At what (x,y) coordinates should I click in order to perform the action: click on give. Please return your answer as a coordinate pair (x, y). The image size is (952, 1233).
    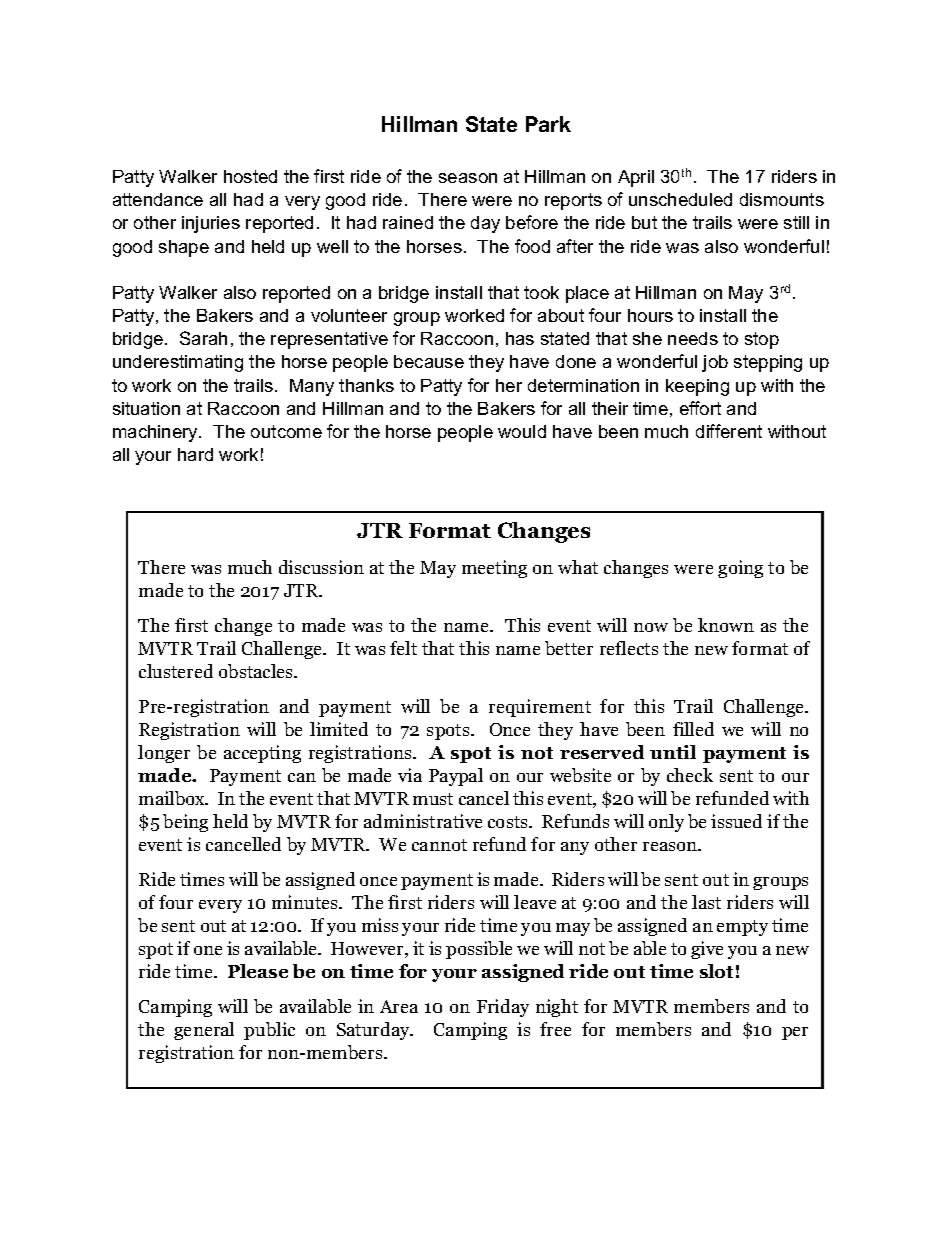
    Looking at the image, I should click on (707, 950).
